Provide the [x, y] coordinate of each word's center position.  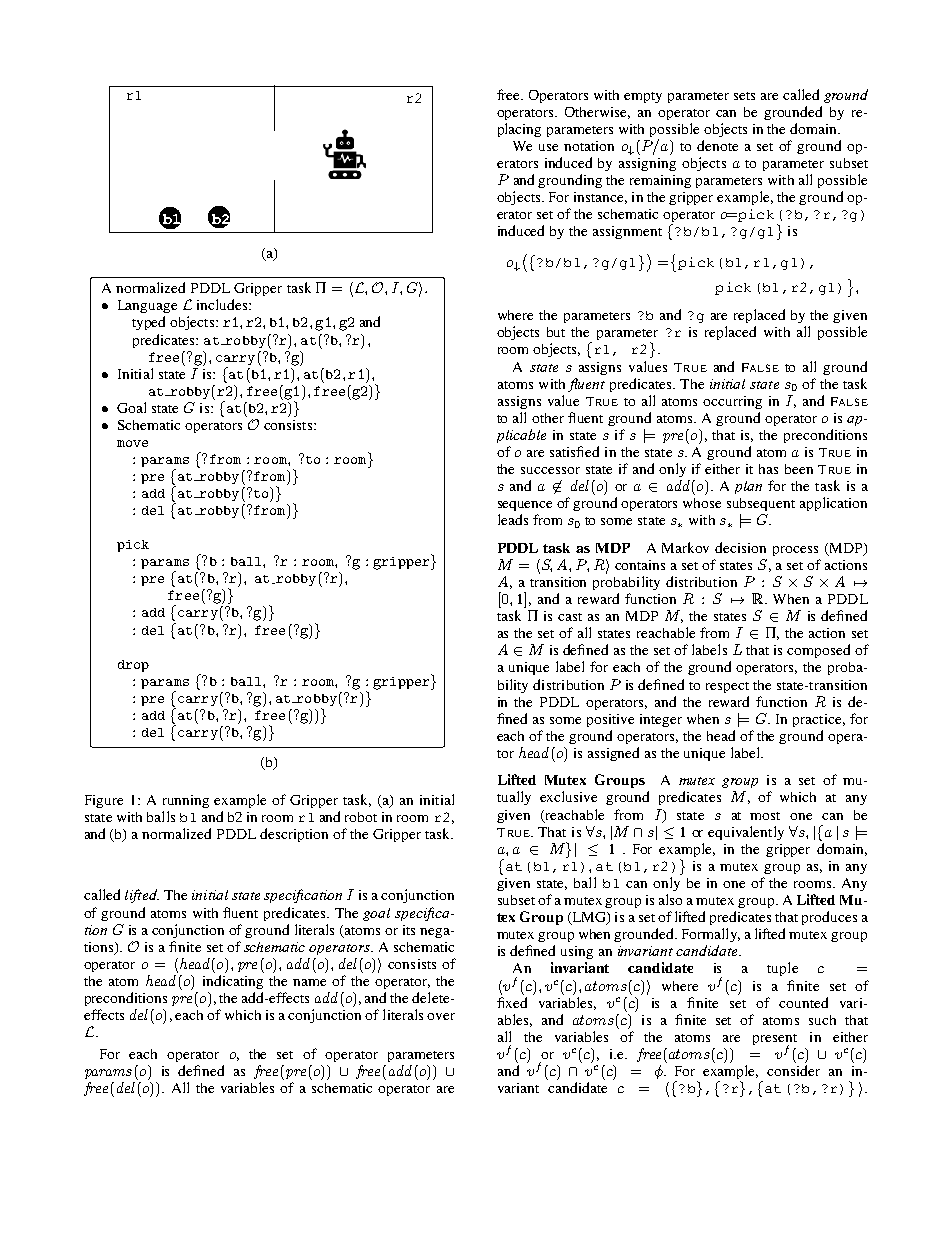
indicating [233, 982]
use [548, 147]
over [441, 1016]
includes [223, 304]
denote [717, 145]
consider [793, 1070]
